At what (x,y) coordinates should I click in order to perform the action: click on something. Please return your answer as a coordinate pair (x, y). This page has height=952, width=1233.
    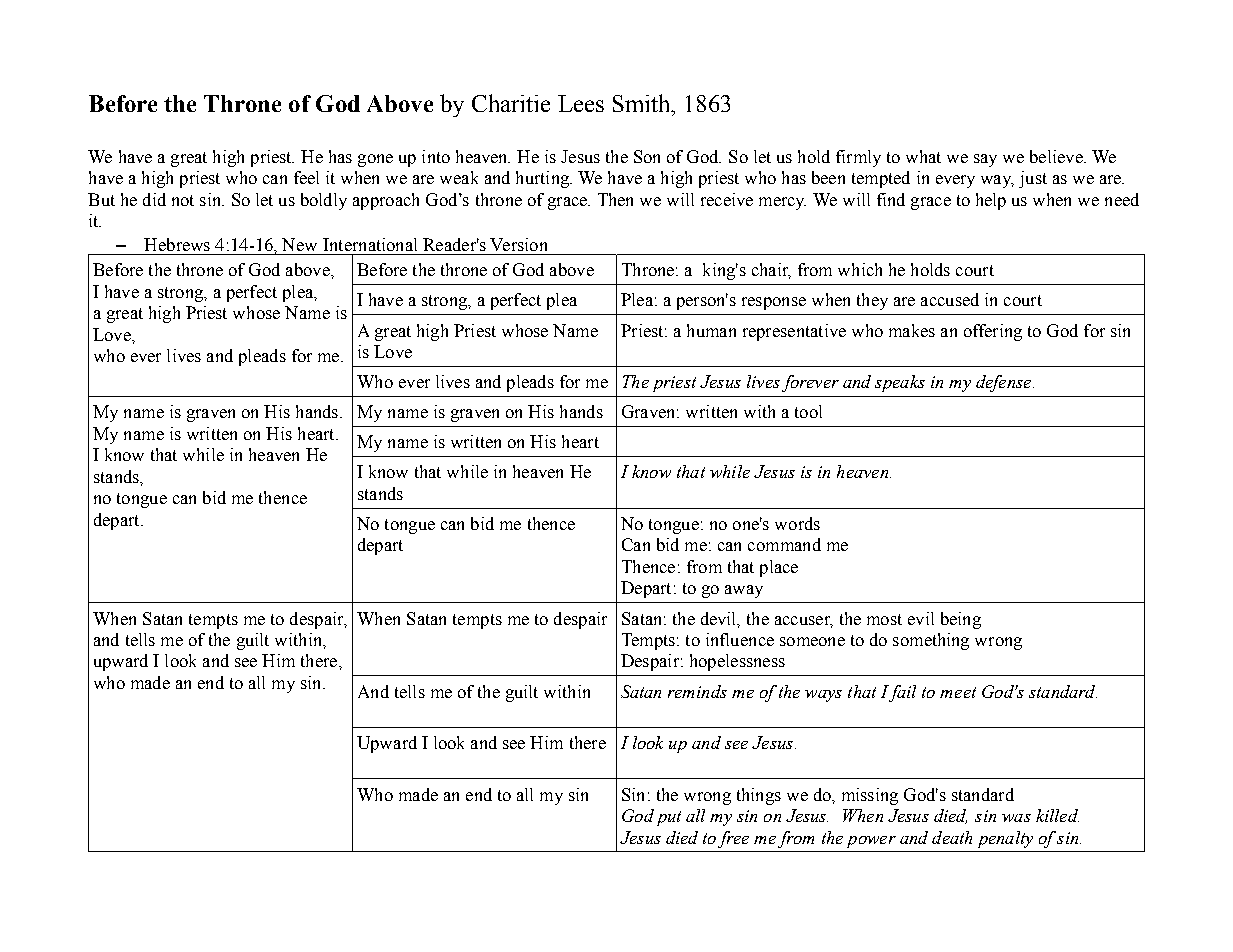
    Looking at the image, I should click on (931, 641).
